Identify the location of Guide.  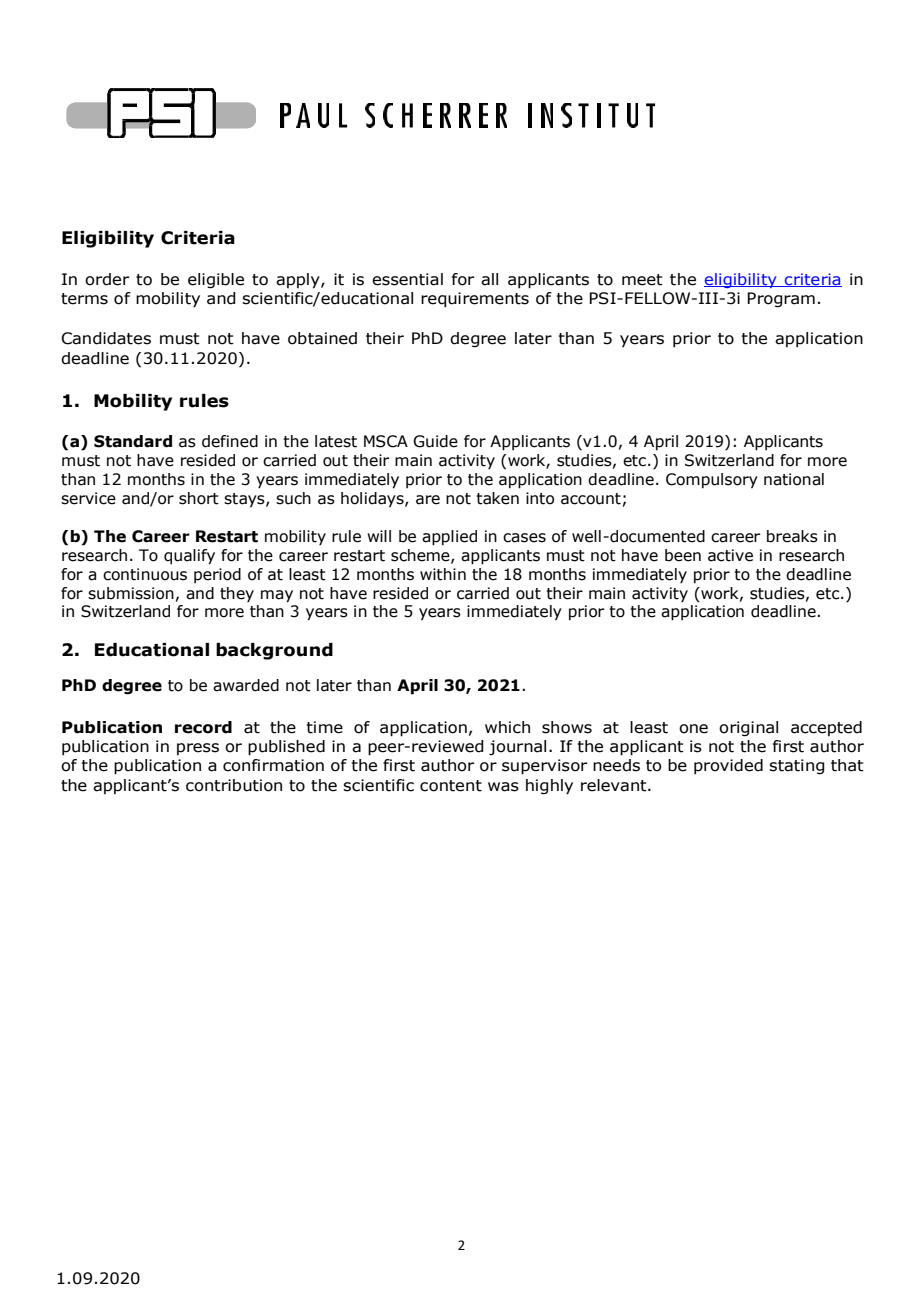
(435, 441).
